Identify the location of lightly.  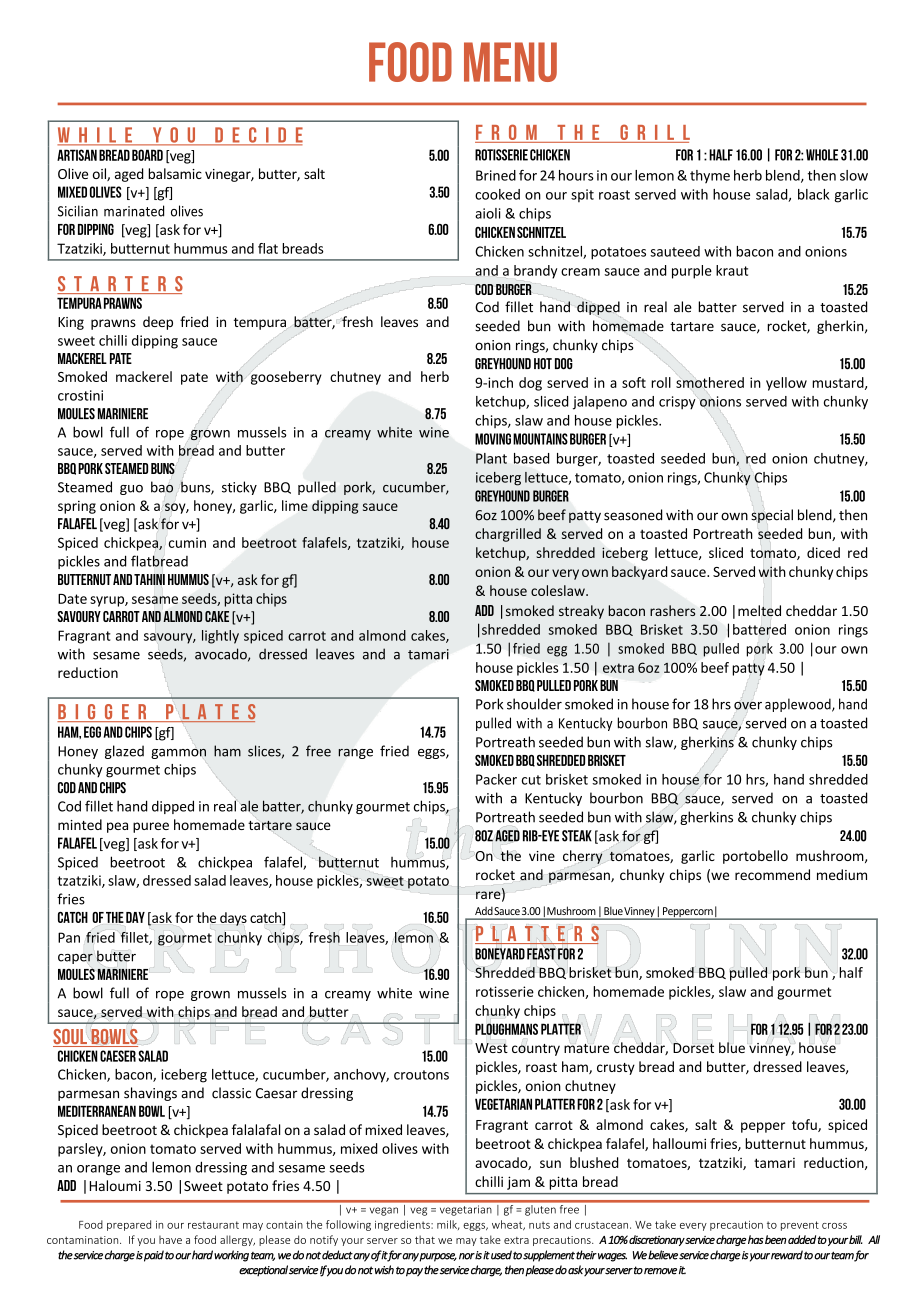
(220, 637).
